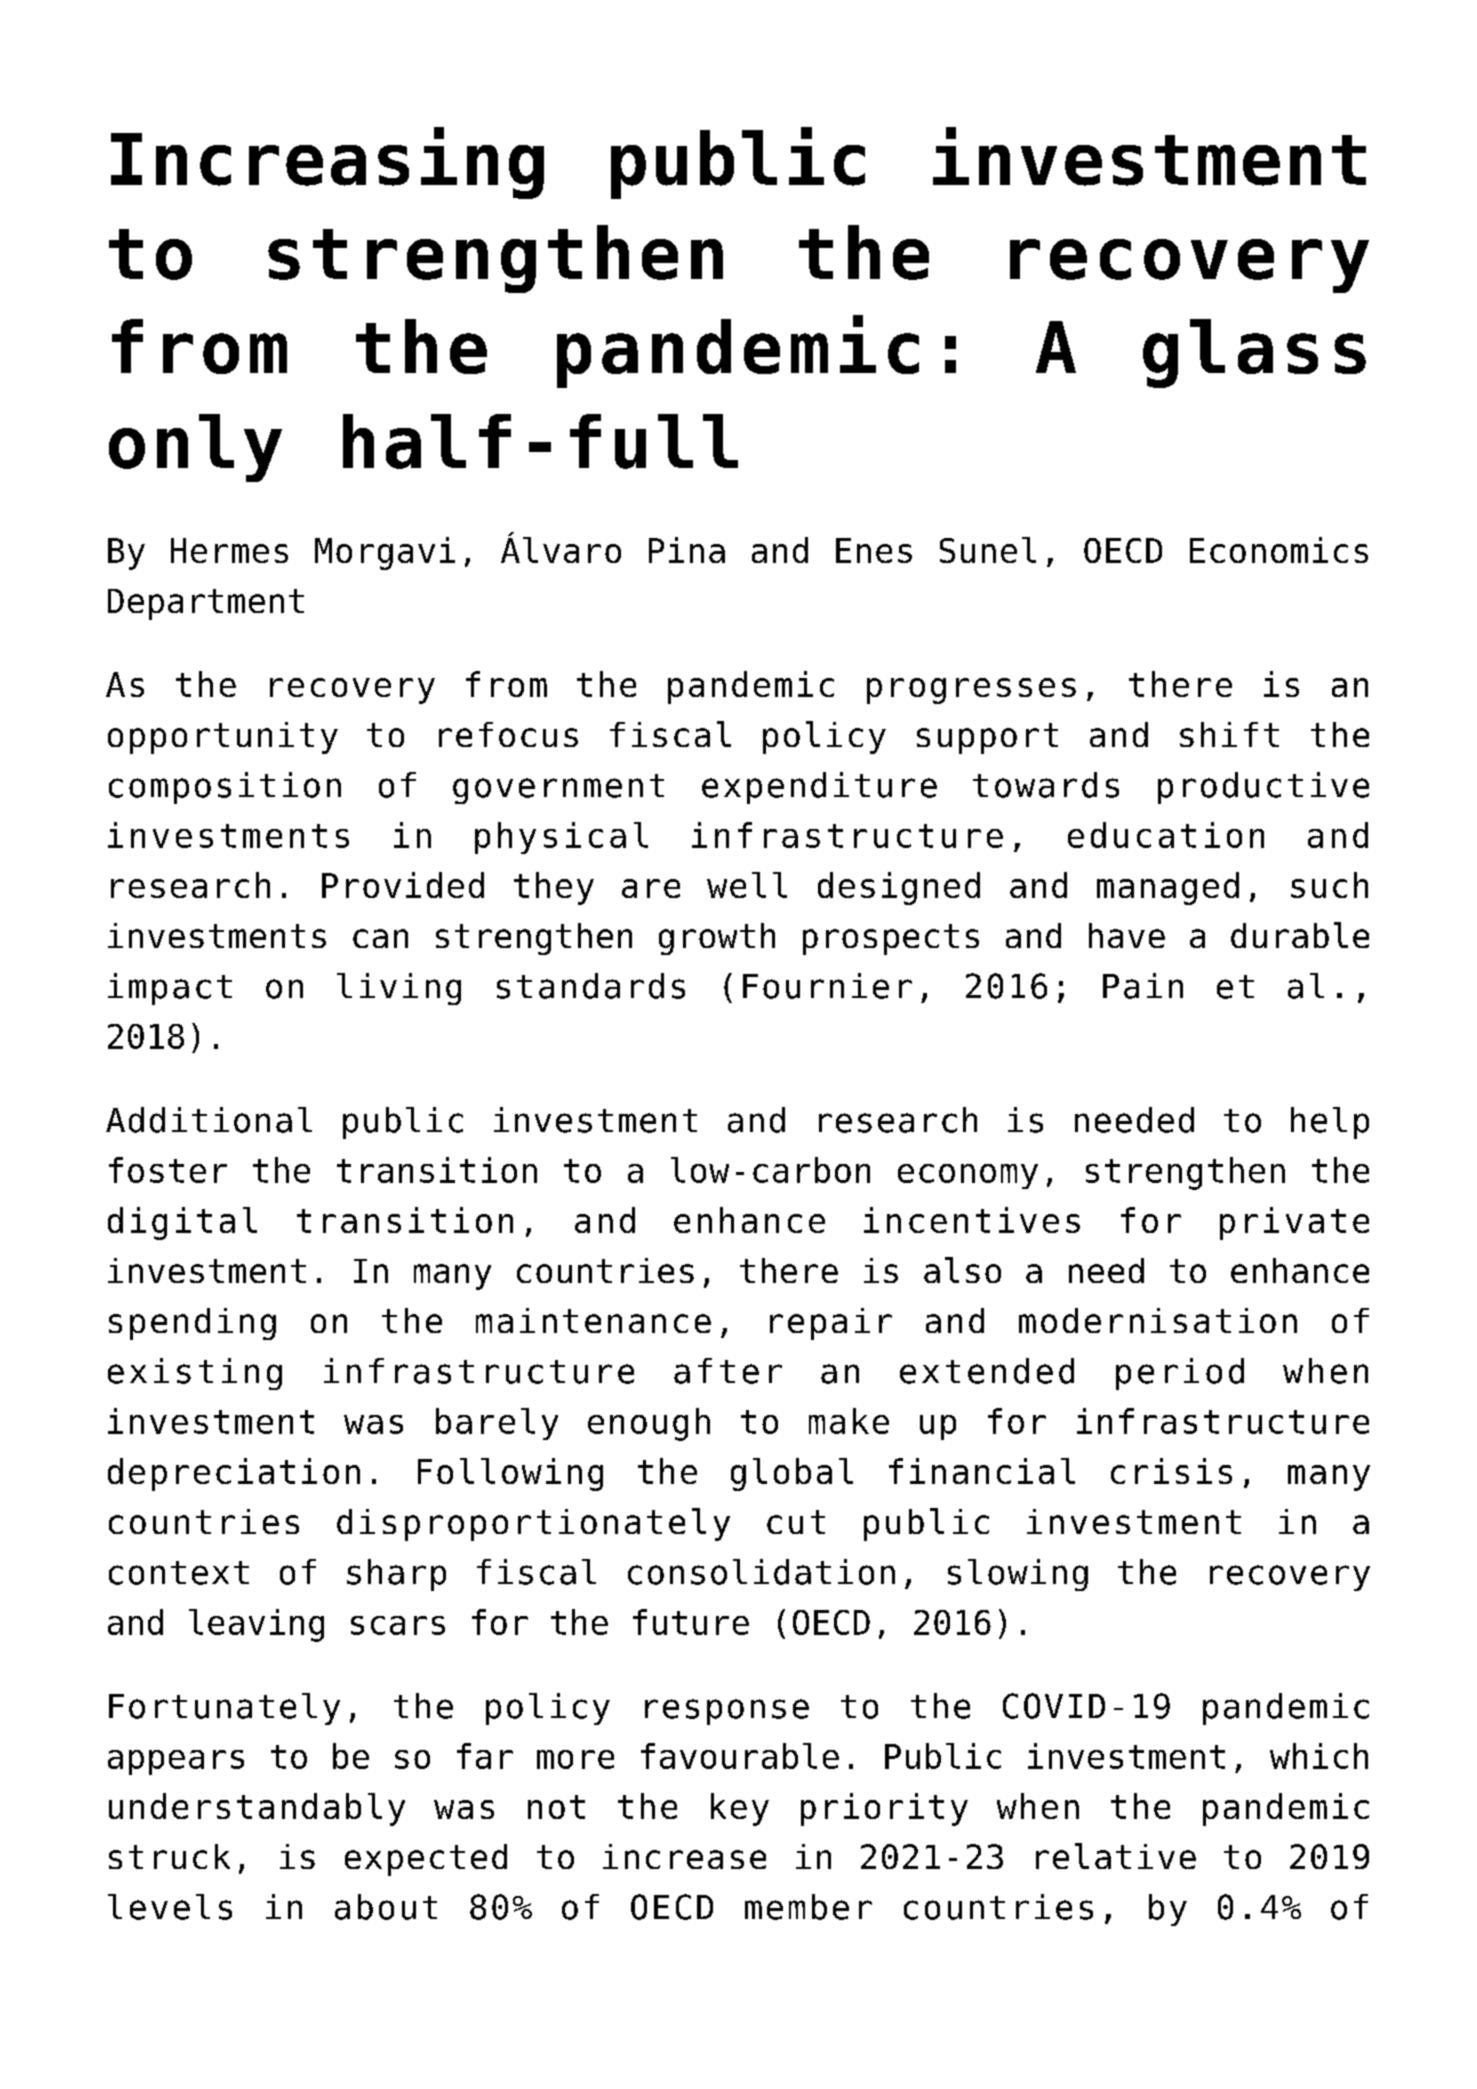  What do you see at coordinates (327, 163) in the screenshot?
I see `Increasing` at bounding box center [327, 163].
